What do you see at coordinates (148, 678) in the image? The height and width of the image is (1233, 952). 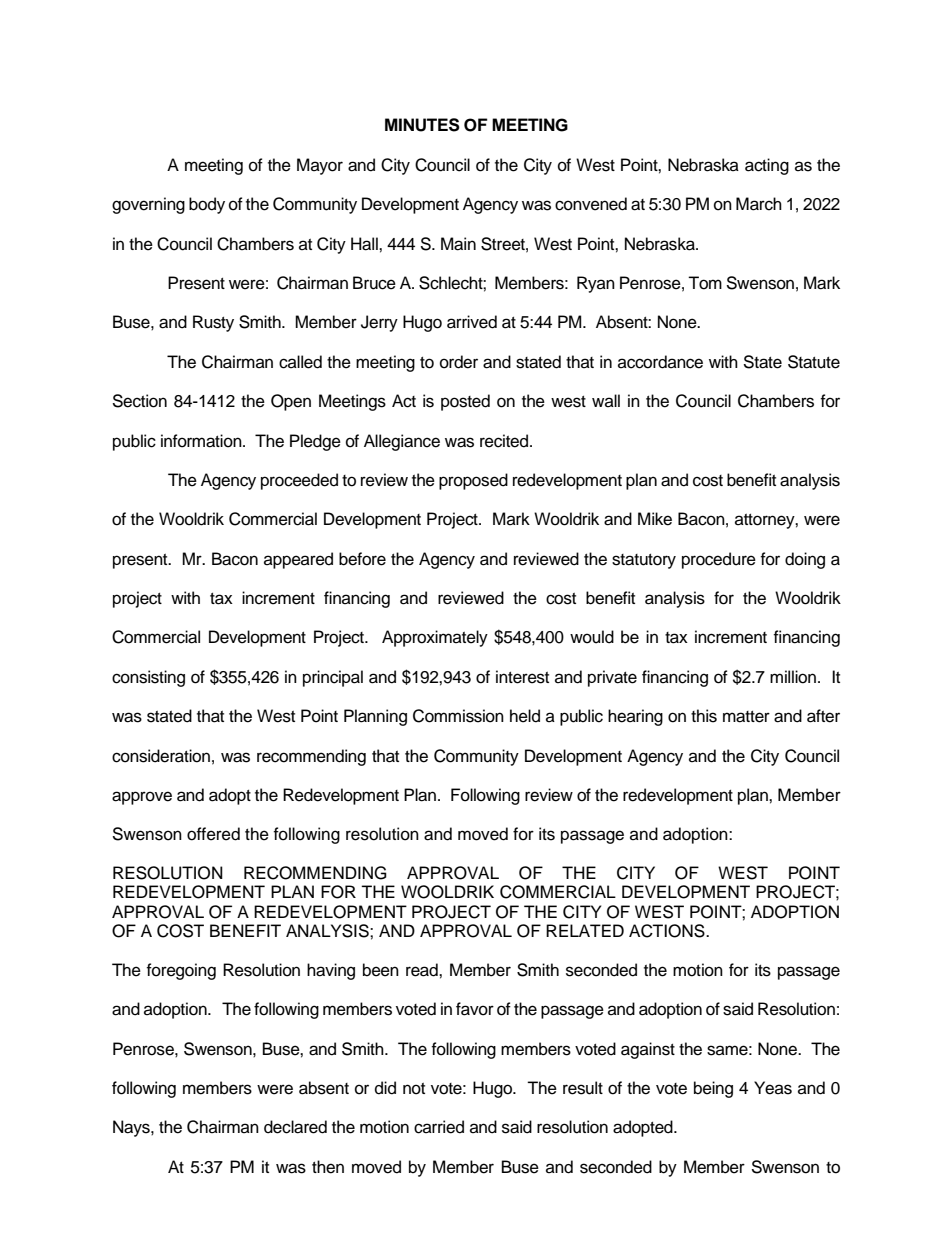 I see `consisting` at bounding box center [148, 678].
